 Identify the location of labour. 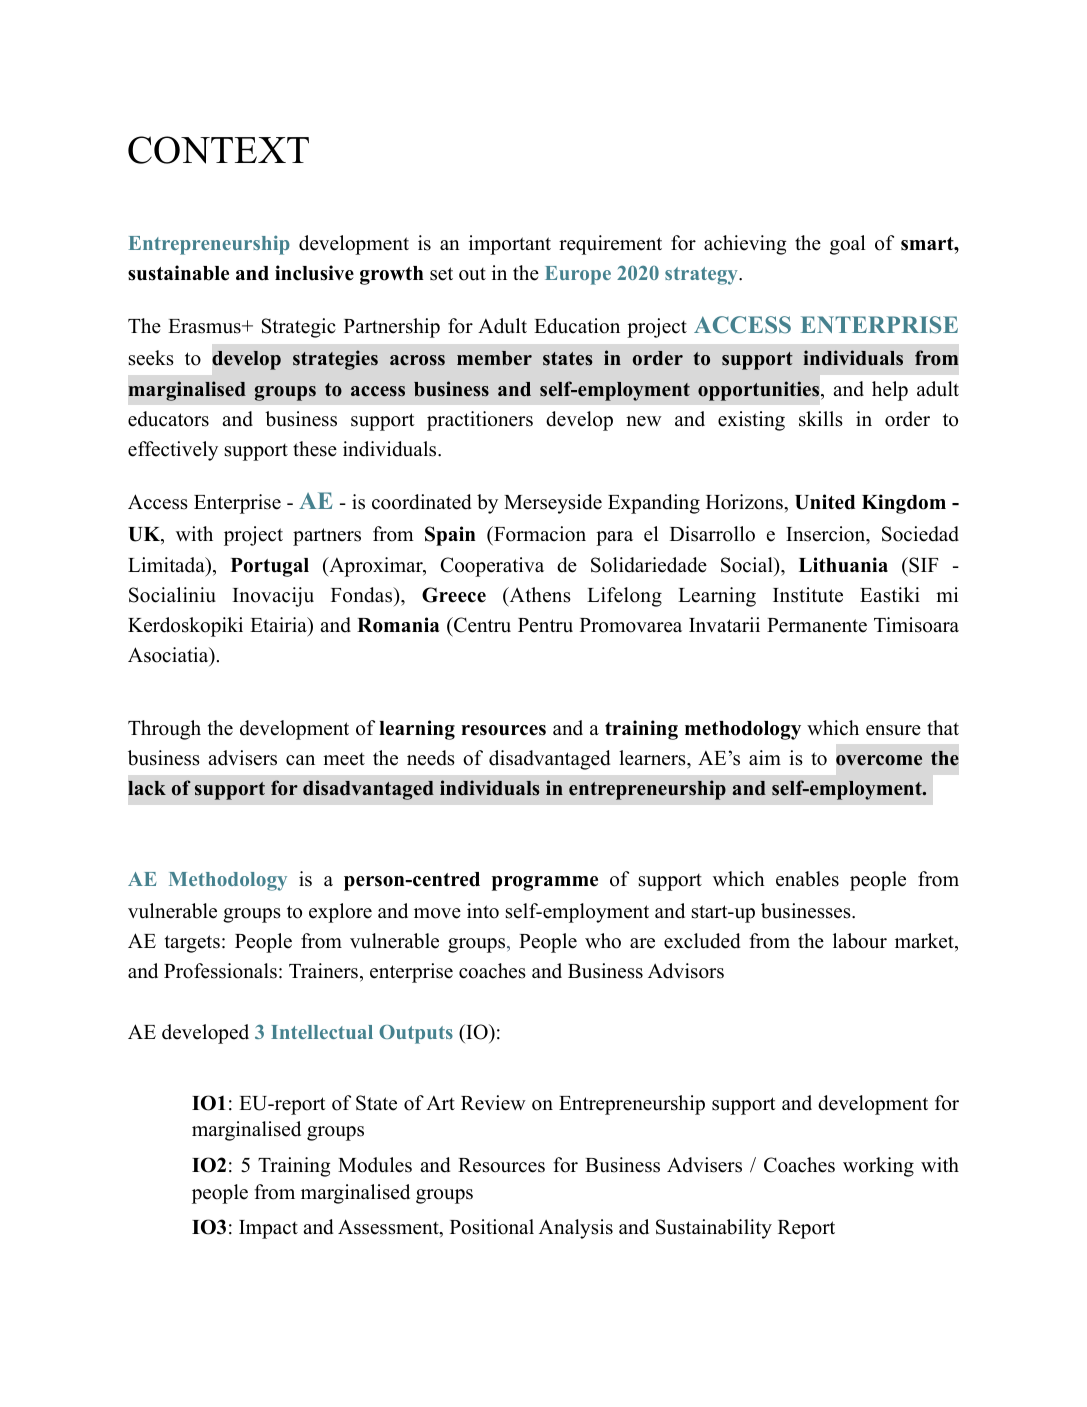
(860, 941).
